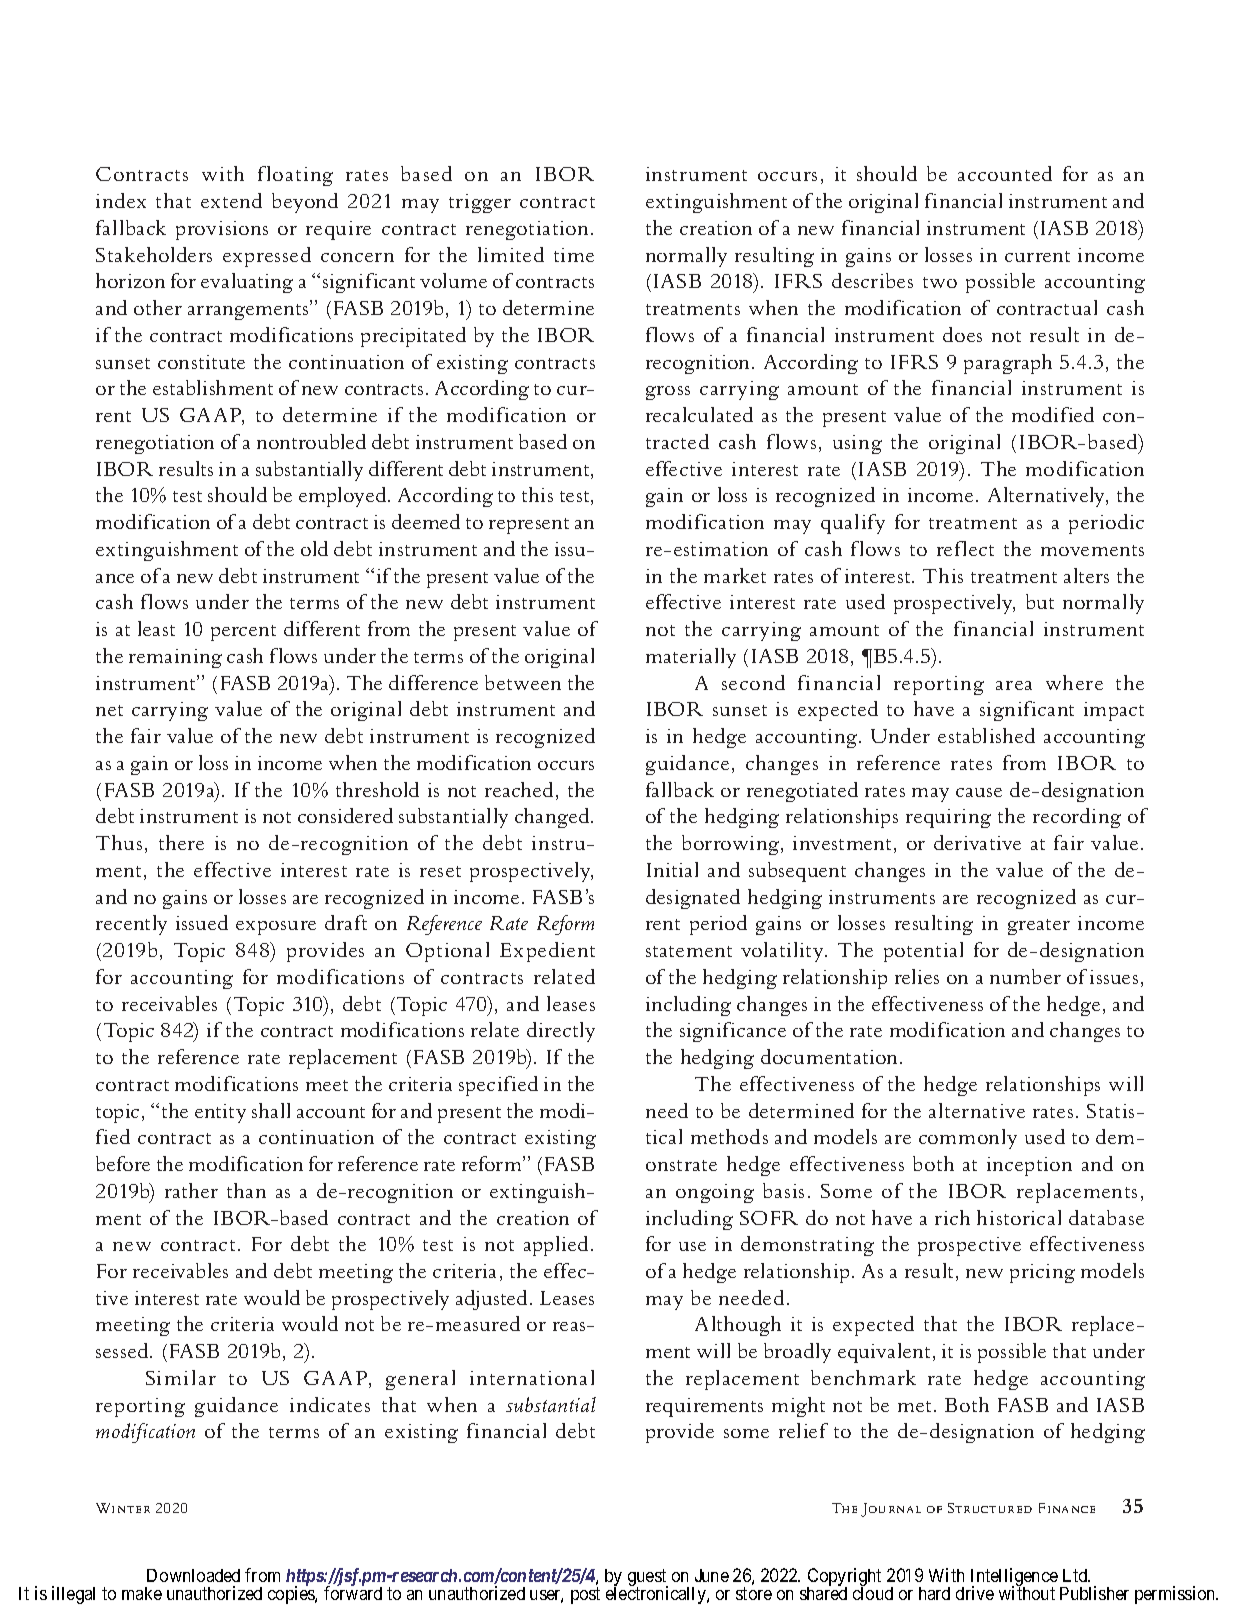  I want to click on entity, so click(220, 1113).
